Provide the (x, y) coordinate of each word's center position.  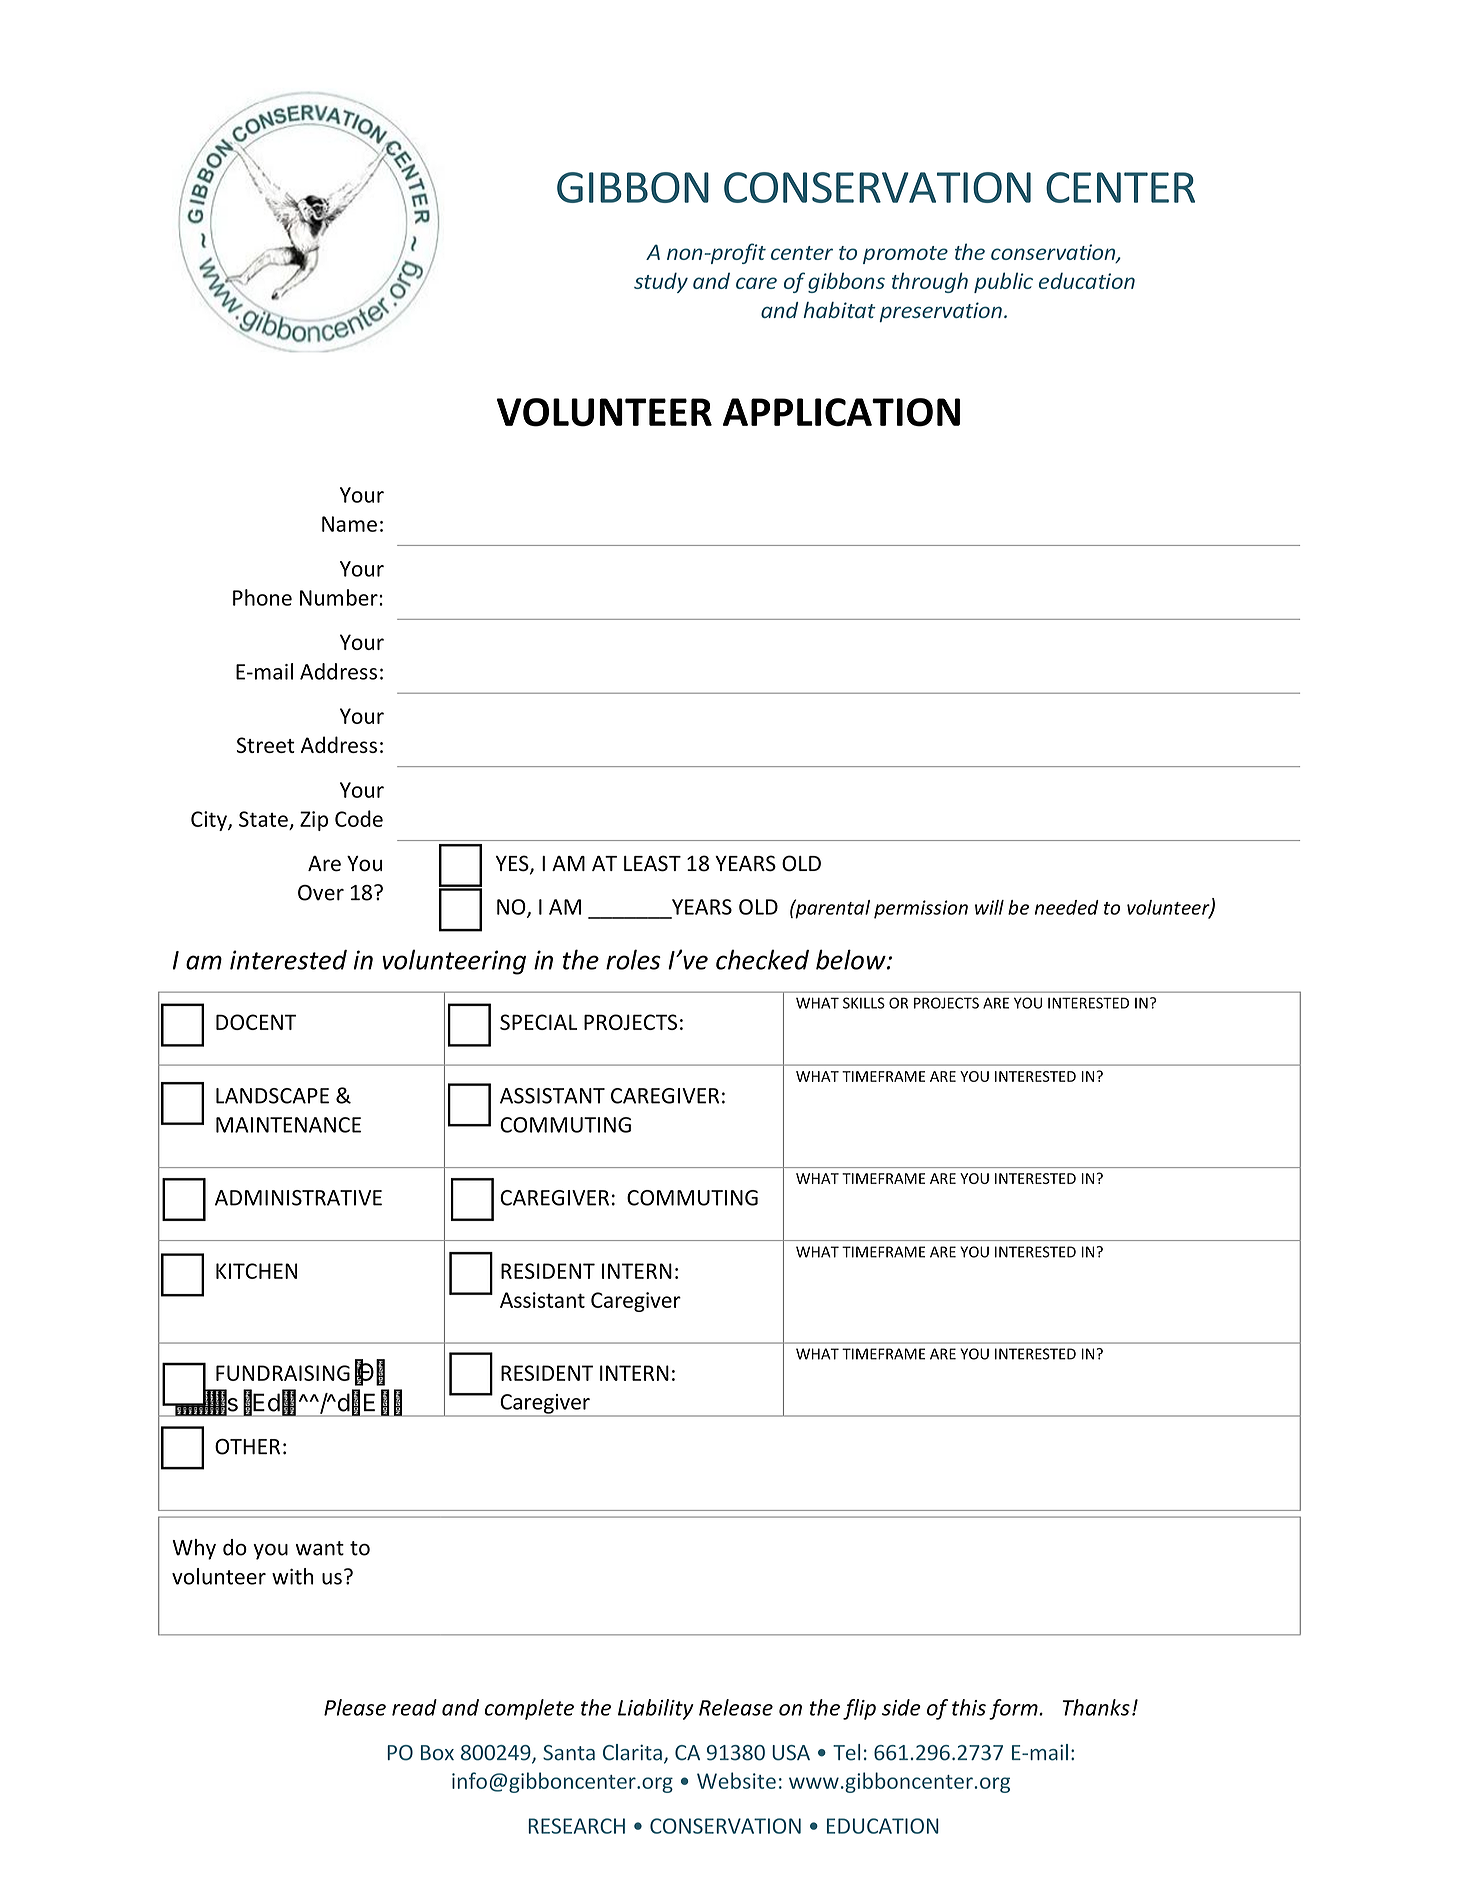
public (1003, 282)
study (661, 282)
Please (355, 1707)
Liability (656, 1709)
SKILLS (864, 1003)
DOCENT (256, 1022)
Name (349, 524)
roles (633, 959)
